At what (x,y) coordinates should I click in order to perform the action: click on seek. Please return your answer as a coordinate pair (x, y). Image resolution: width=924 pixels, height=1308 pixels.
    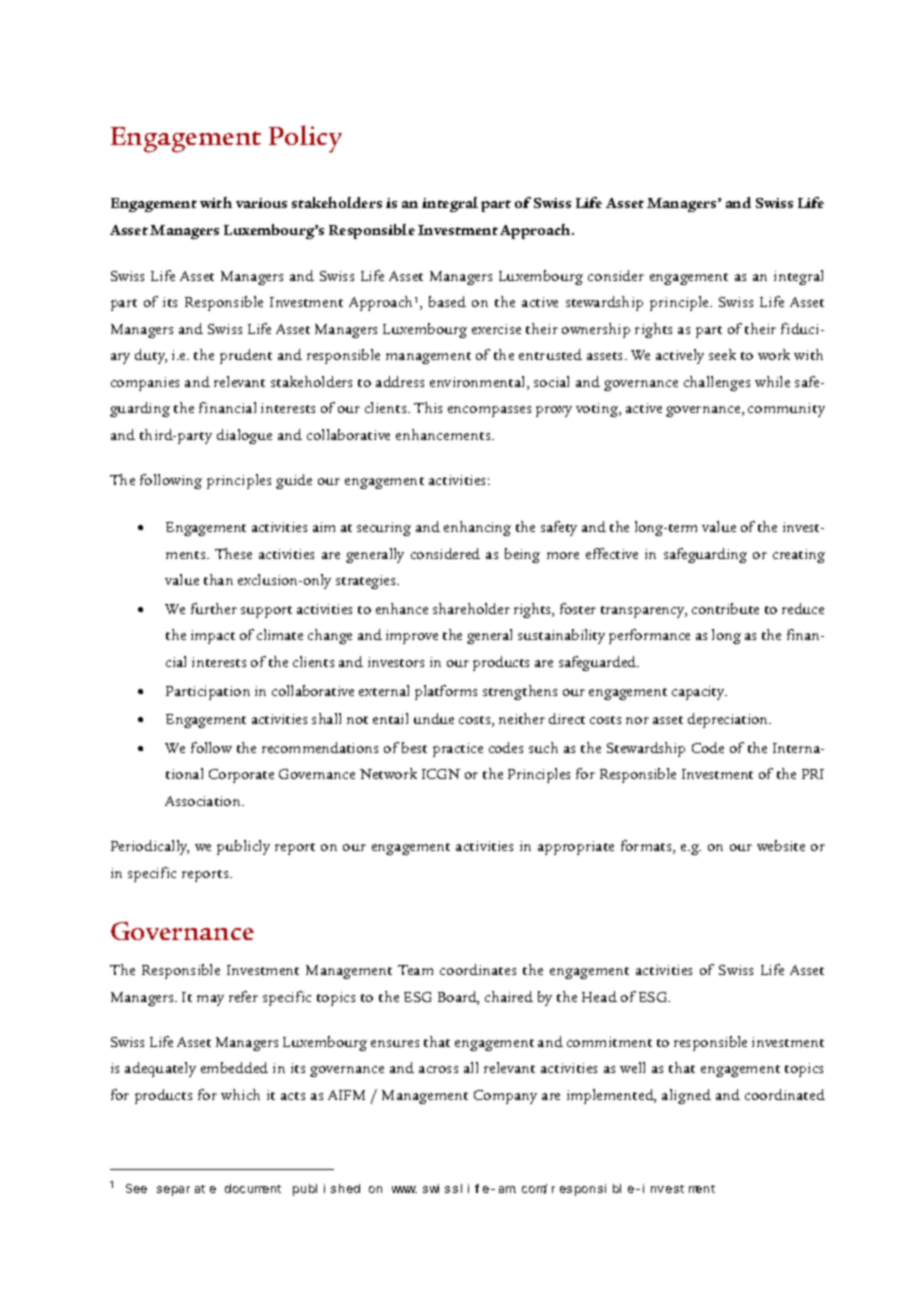
    Looking at the image, I should click on (722, 354).
